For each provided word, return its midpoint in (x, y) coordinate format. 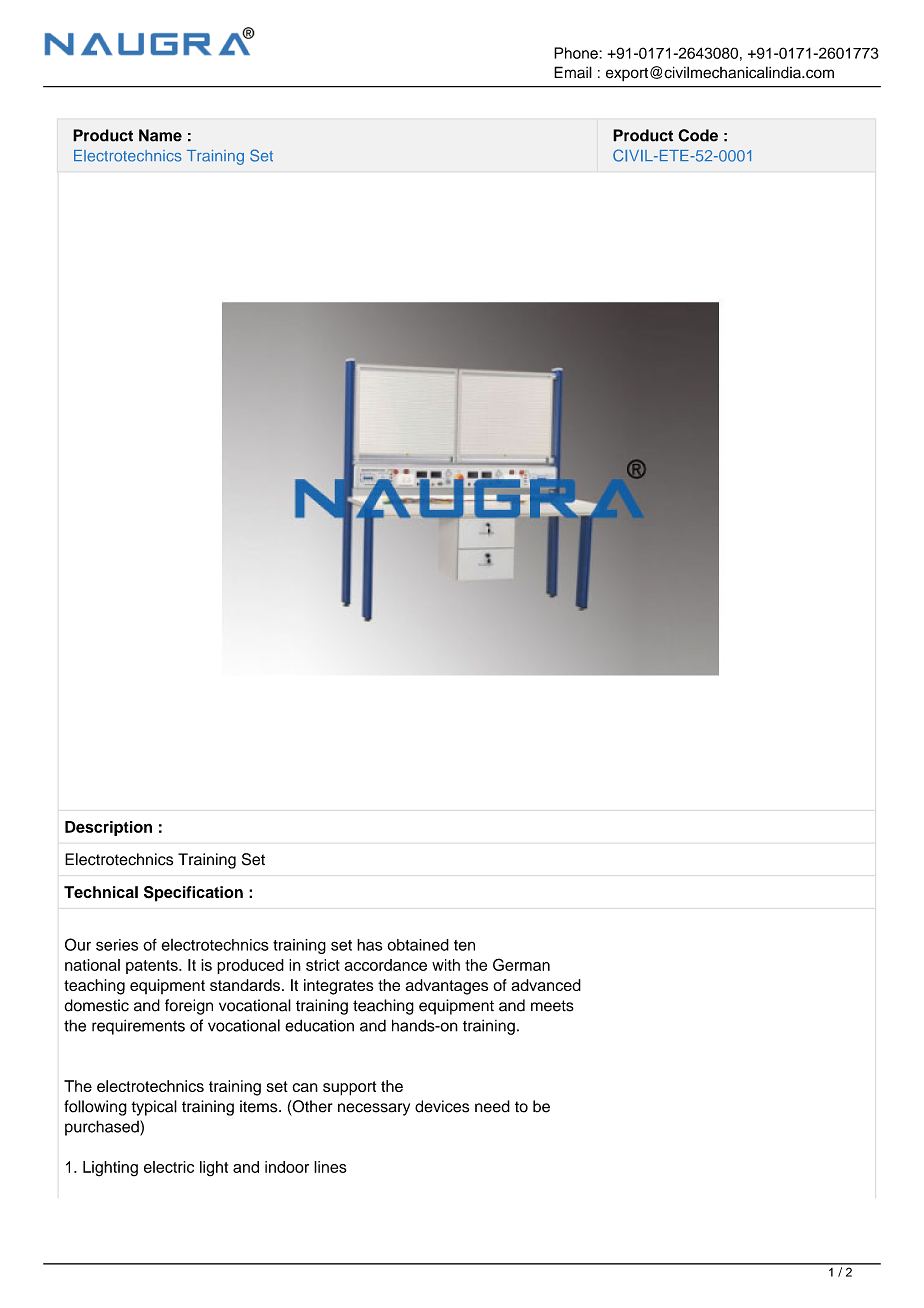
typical (154, 1108)
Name (160, 135)
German (521, 964)
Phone (577, 53)
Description (108, 828)
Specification (193, 894)
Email (573, 72)
